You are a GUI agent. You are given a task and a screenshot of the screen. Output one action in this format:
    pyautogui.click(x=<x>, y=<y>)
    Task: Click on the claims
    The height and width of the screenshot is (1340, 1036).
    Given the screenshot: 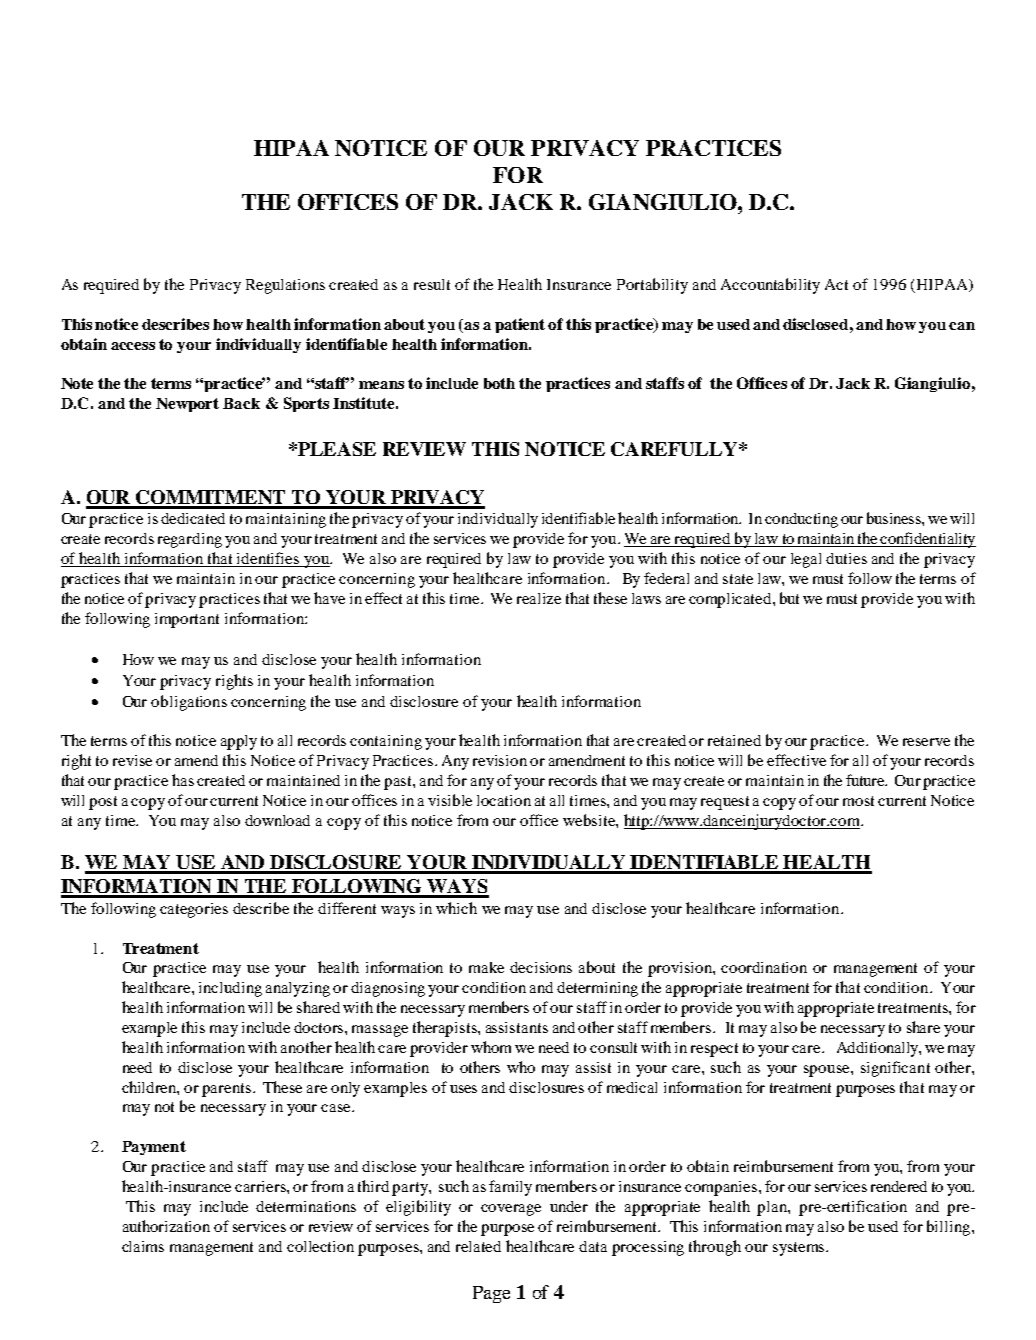 What is the action you would take?
    pyautogui.click(x=143, y=1246)
